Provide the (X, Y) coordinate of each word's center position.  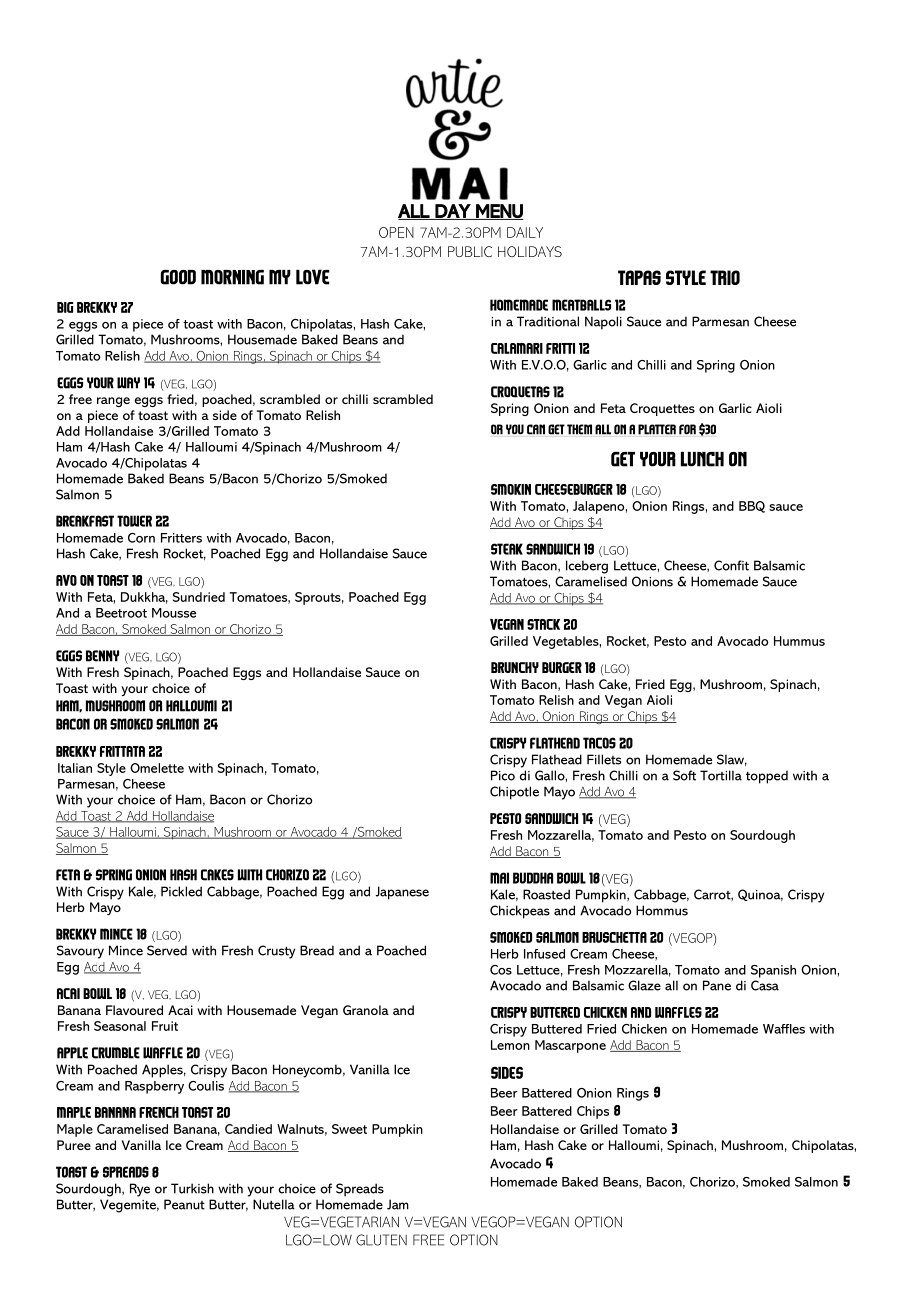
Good (178, 277)
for (687, 429)
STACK (543, 624)
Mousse (174, 613)
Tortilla (721, 775)
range (113, 402)
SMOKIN (511, 489)
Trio (725, 277)
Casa (765, 985)
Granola (366, 1010)
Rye (140, 1190)
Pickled (181, 891)
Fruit (165, 1026)
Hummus (799, 641)
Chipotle (514, 793)
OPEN (396, 232)
